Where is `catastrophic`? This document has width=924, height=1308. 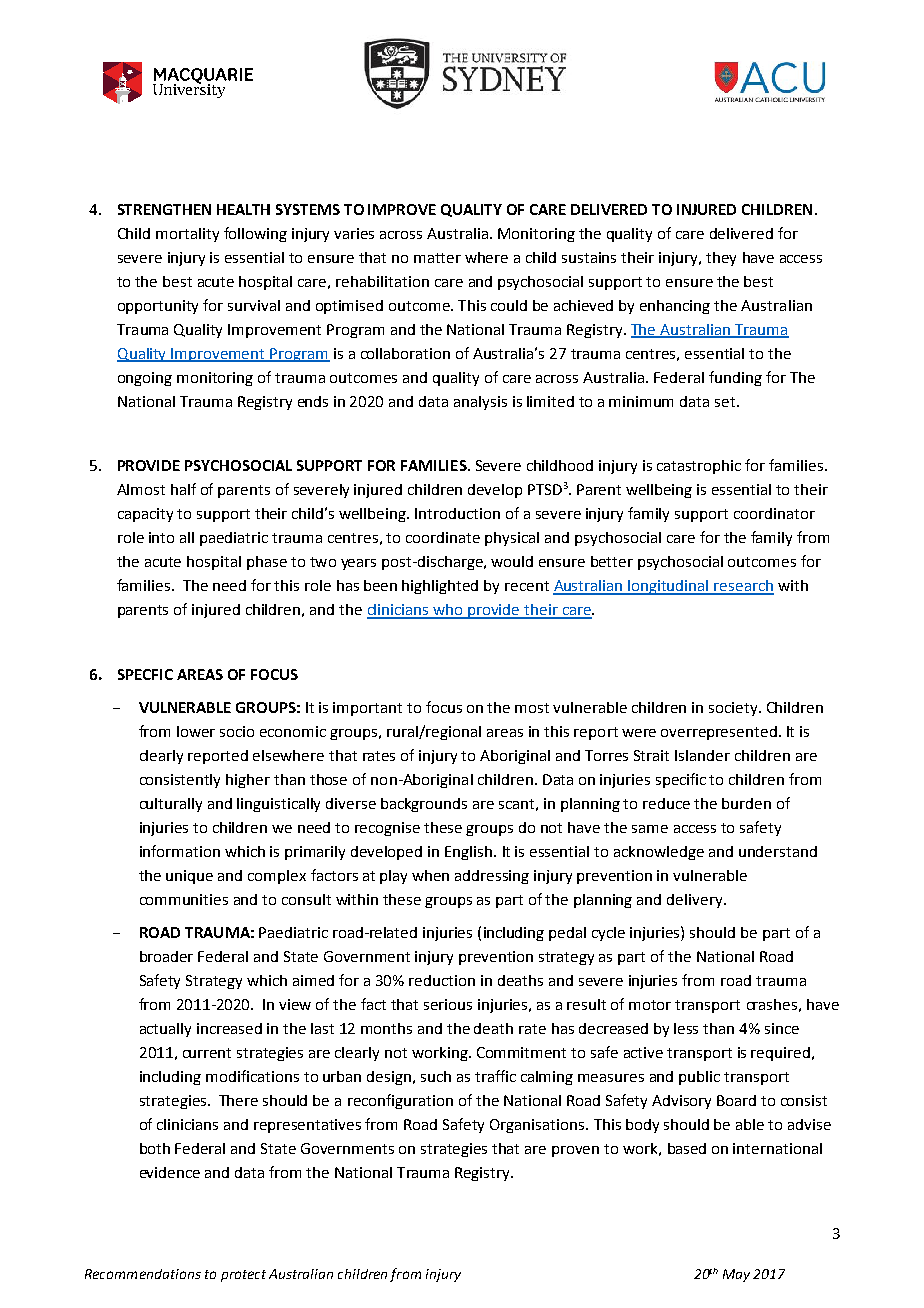 catastrophic is located at coordinates (699, 467).
